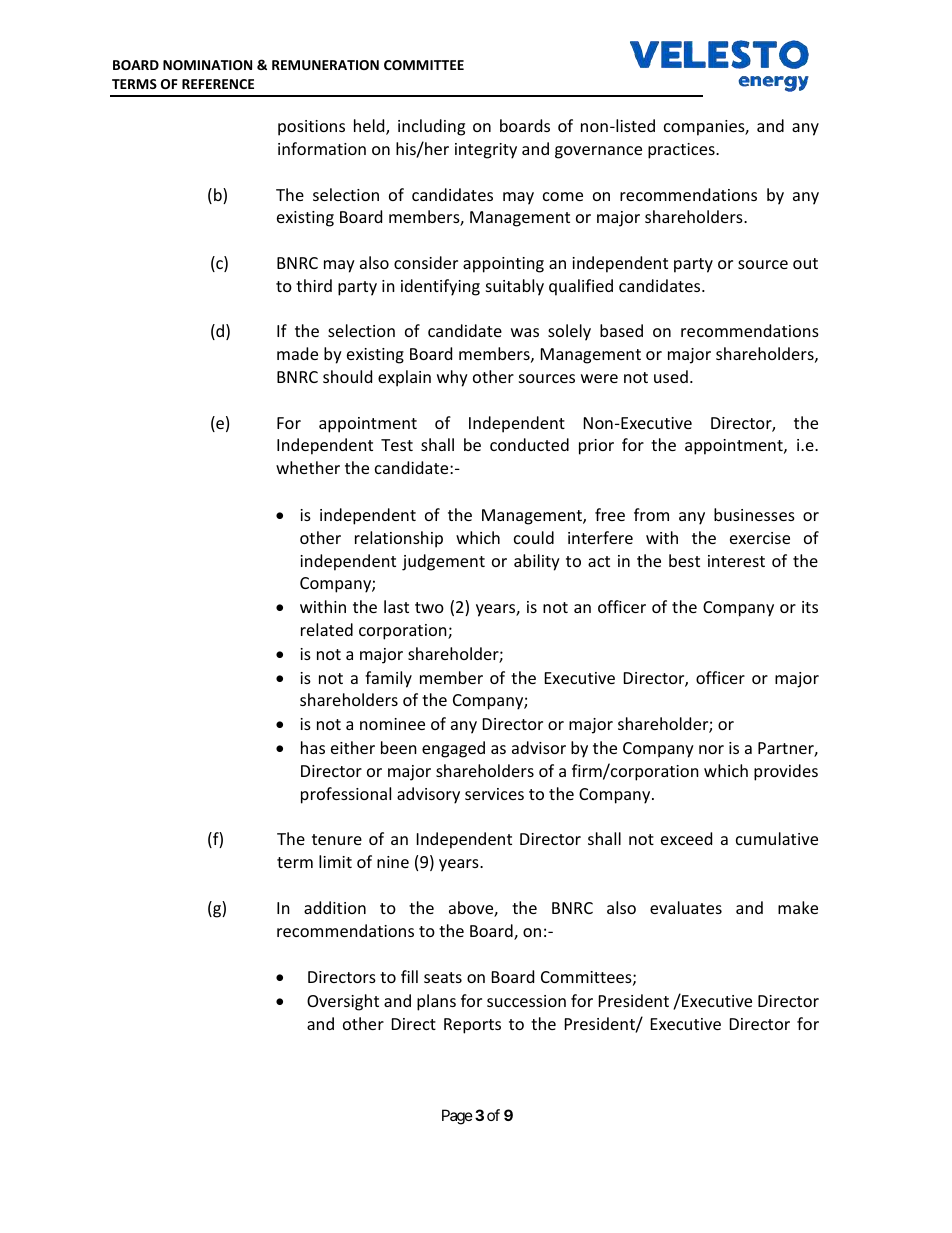 The height and width of the screenshot is (1233, 952). Describe the element at coordinates (494, 794) in the screenshot. I see `services` at that location.
